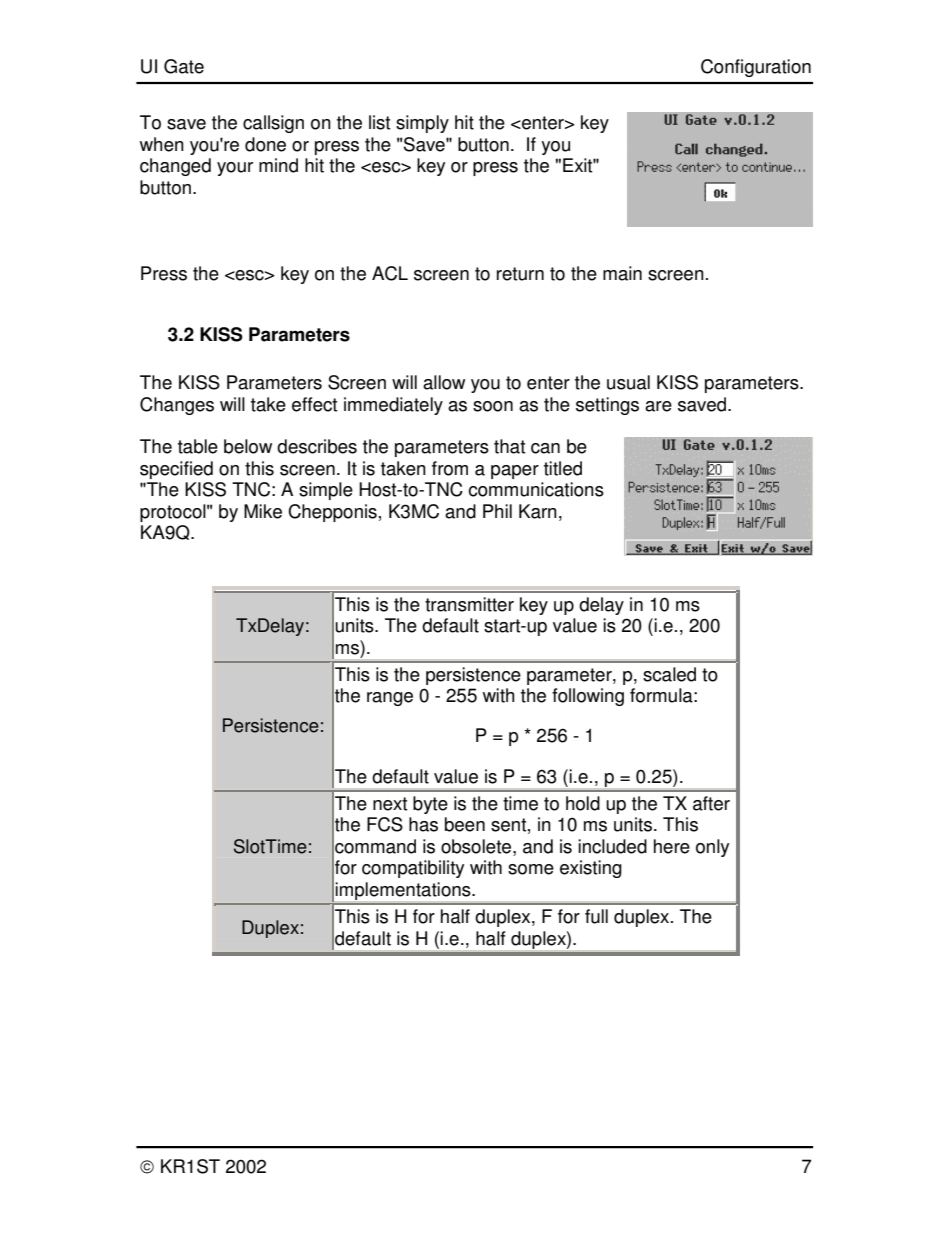 The height and width of the screenshot is (1233, 952). I want to click on Configuration, so click(756, 68).
